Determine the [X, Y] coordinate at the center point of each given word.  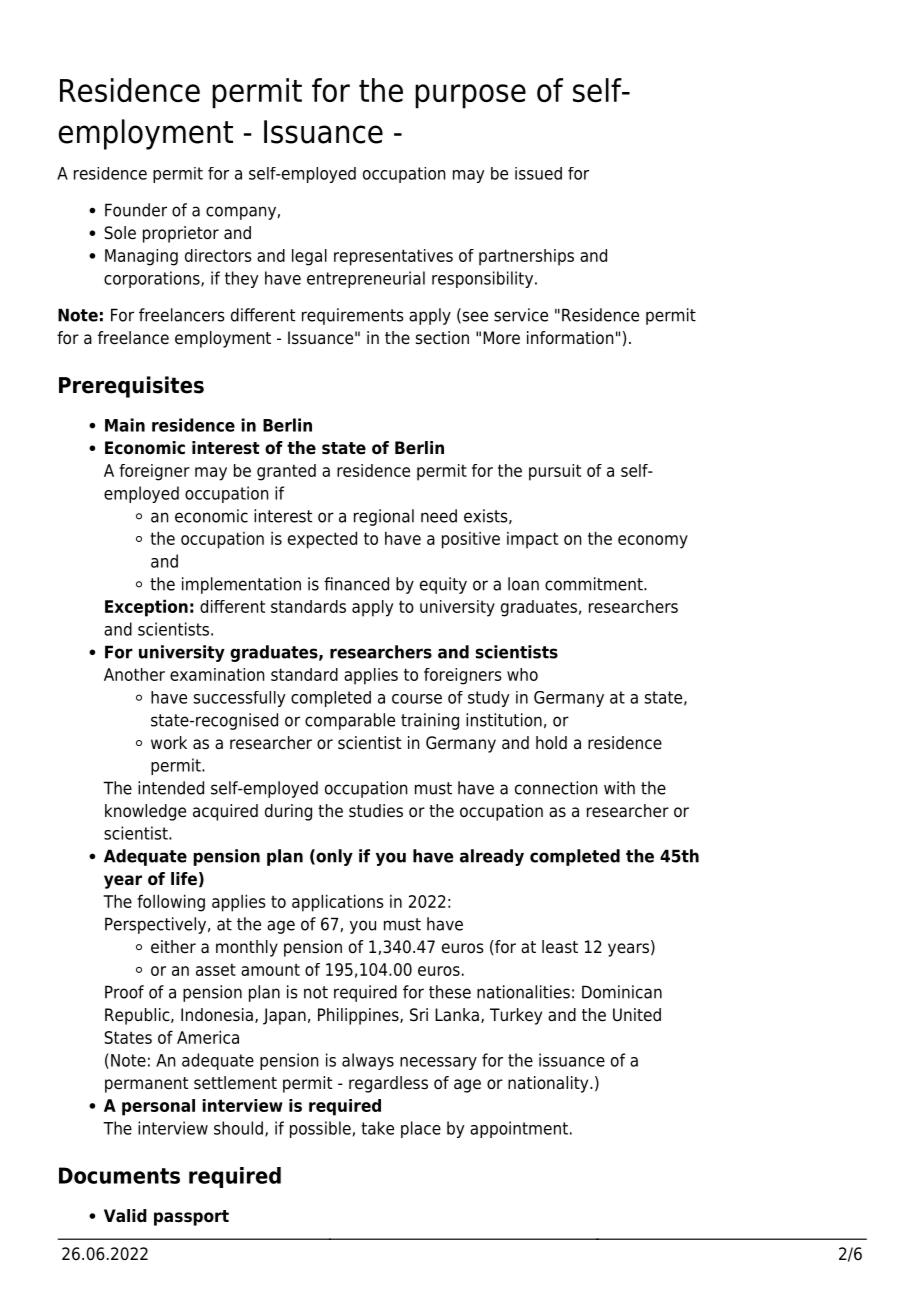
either [173, 947]
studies [376, 811]
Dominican [622, 992]
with [619, 788]
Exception [146, 608]
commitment [595, 584]
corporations [153, 279]
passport [191, 1218]
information [570, 338]
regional [384, 517]
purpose [470, 96]
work [169, 743]
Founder [136, 210]
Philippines [359, 1016]
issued [538, 173]
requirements [353, 316]
